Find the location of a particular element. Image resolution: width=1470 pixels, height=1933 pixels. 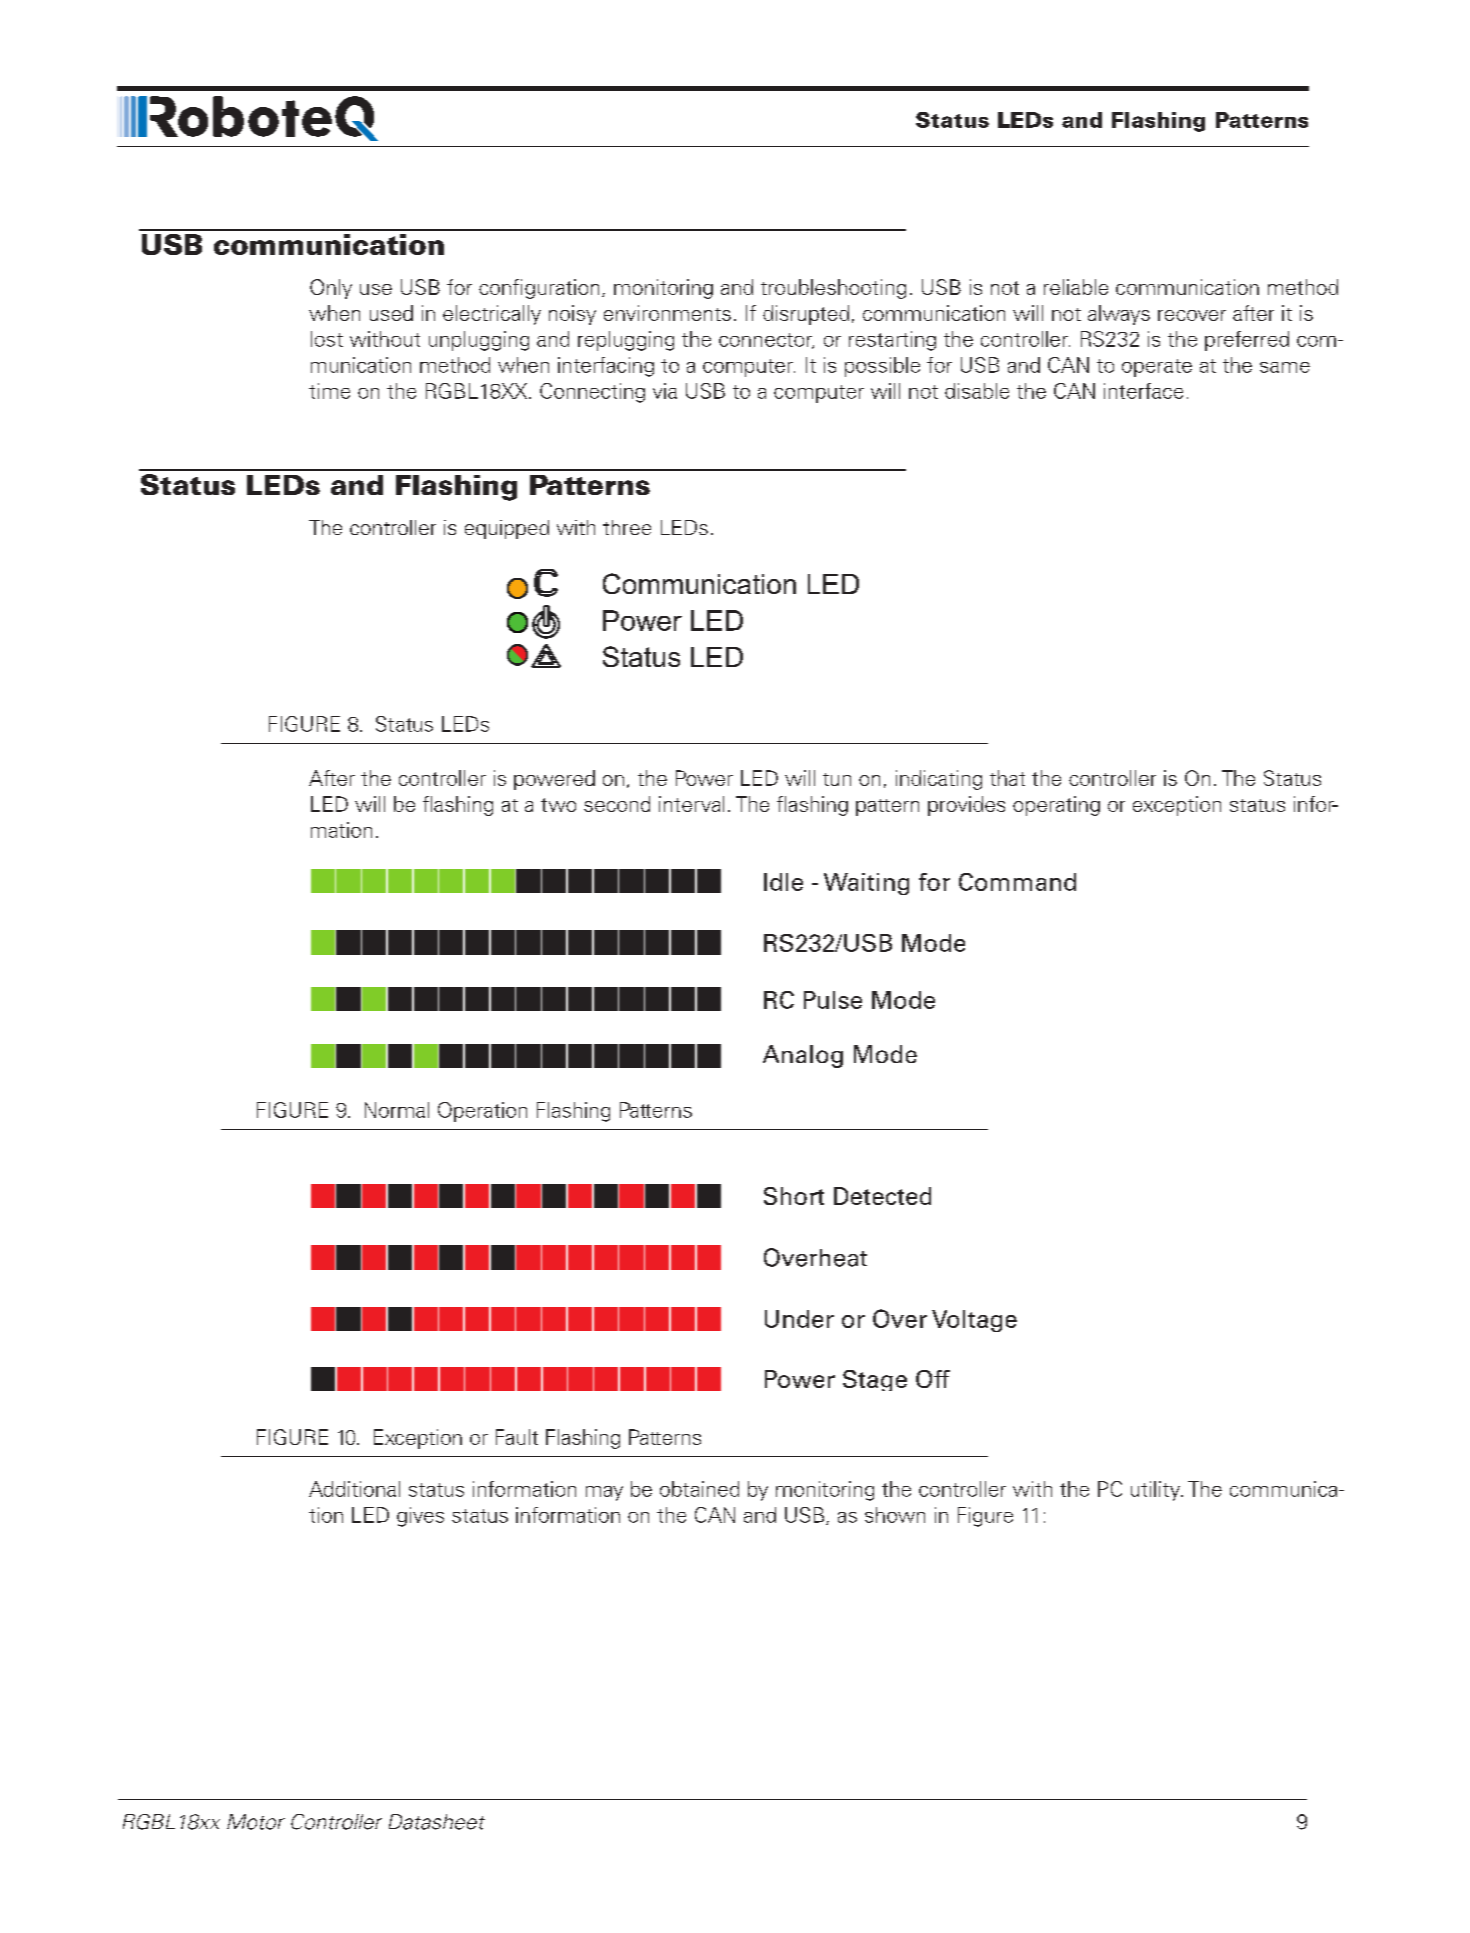

utility is located at coordinates (1156, 1491).
